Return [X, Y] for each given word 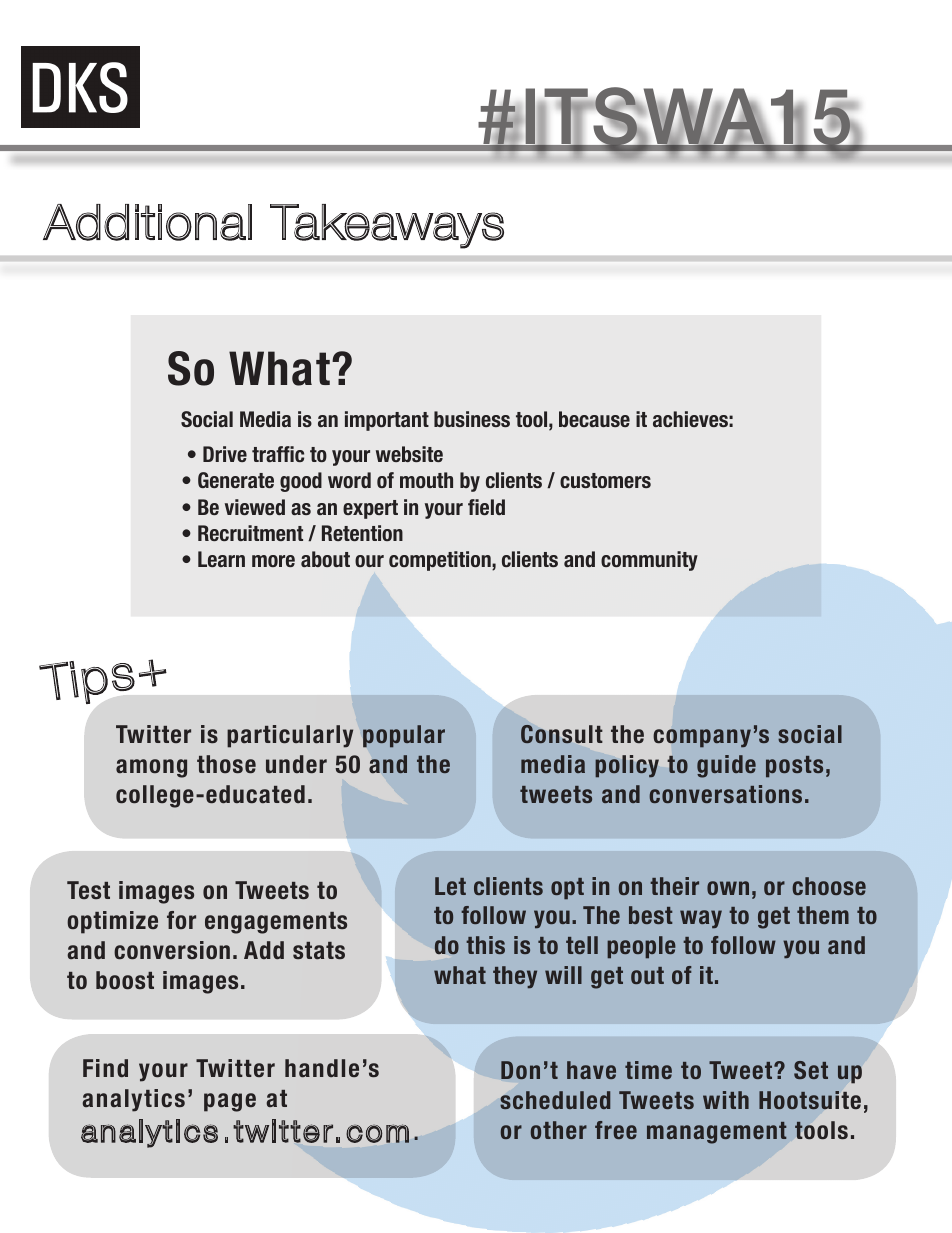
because [594, 419]
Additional [147, 222]
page [230, 1102]
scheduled [555, 1100]
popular [404, 736]
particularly [290, 736]
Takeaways [387, 226]
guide [726, 766]
